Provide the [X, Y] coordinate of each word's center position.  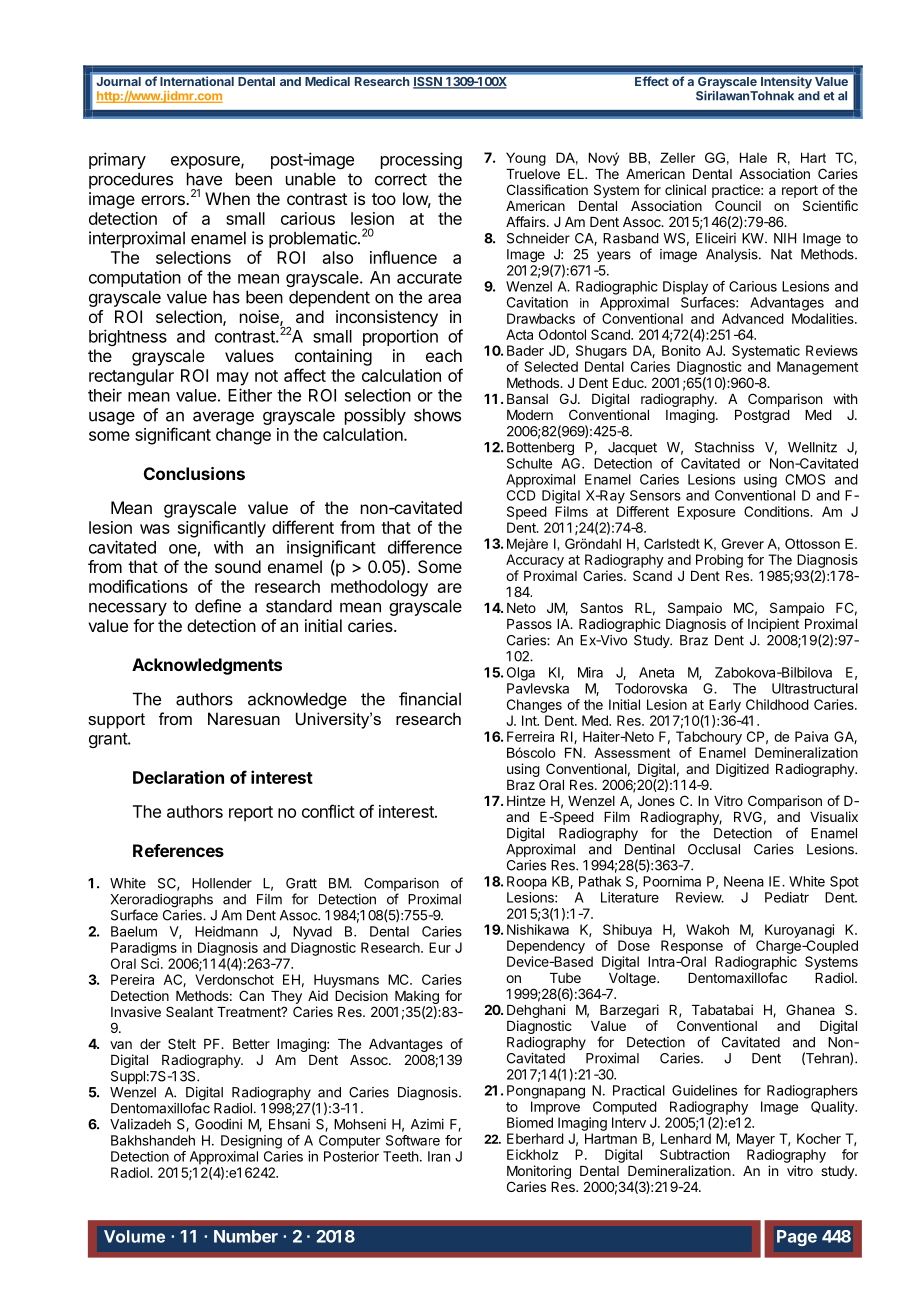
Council [738, 205]
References [178, 850]
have [204, 179]
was [155, 529]
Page [797, 1238]
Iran [439, 1156]
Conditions [777, 511]
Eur [440, 947]
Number [246, 1236]
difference [425, 547]
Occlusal [714, 849]
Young [526, 159]
